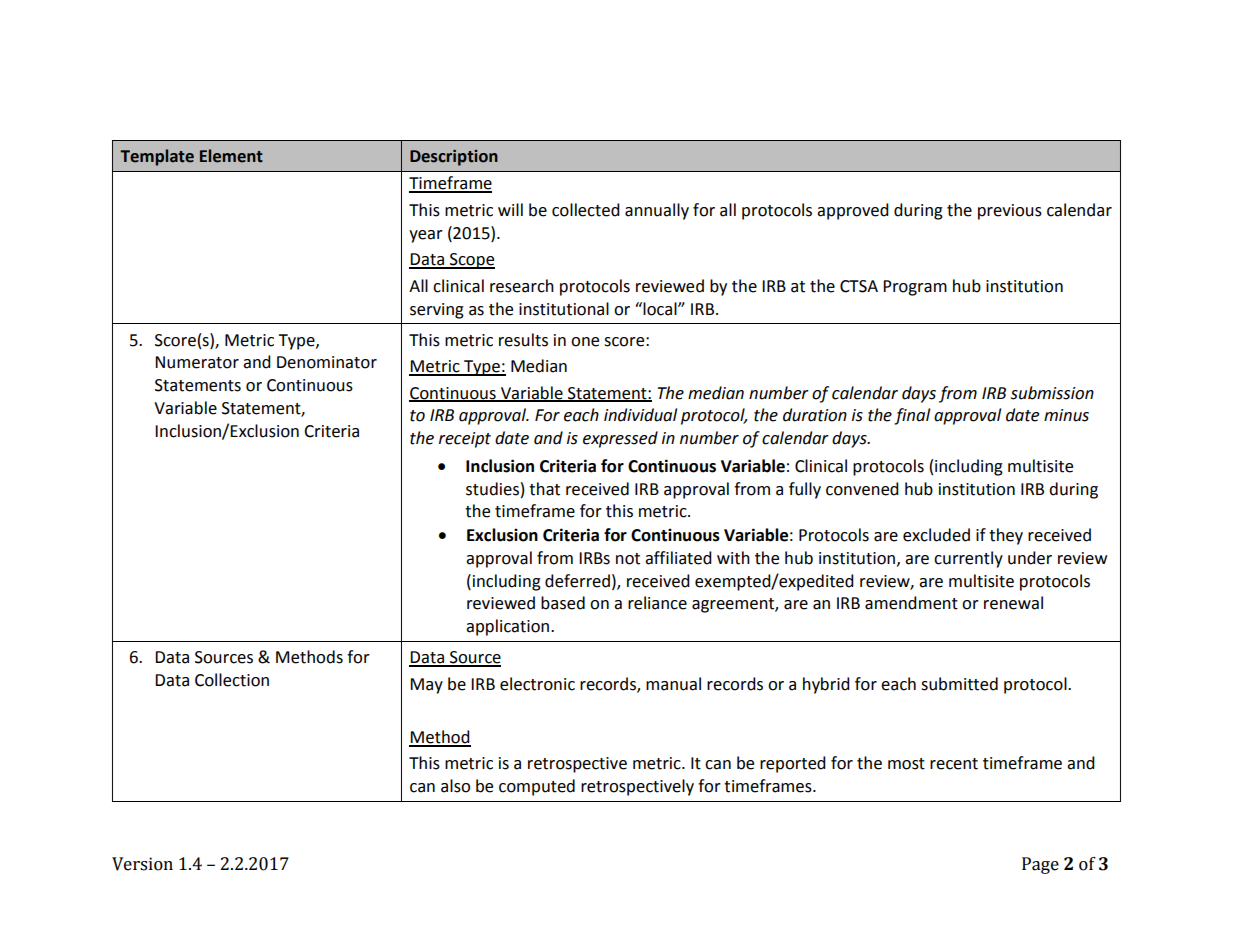 The height and width of the screenshot is (952, 1233). What do you see at coordinates (232, 680) in the screenshot?
I see `Collection` at bounding box center [232, 680].
